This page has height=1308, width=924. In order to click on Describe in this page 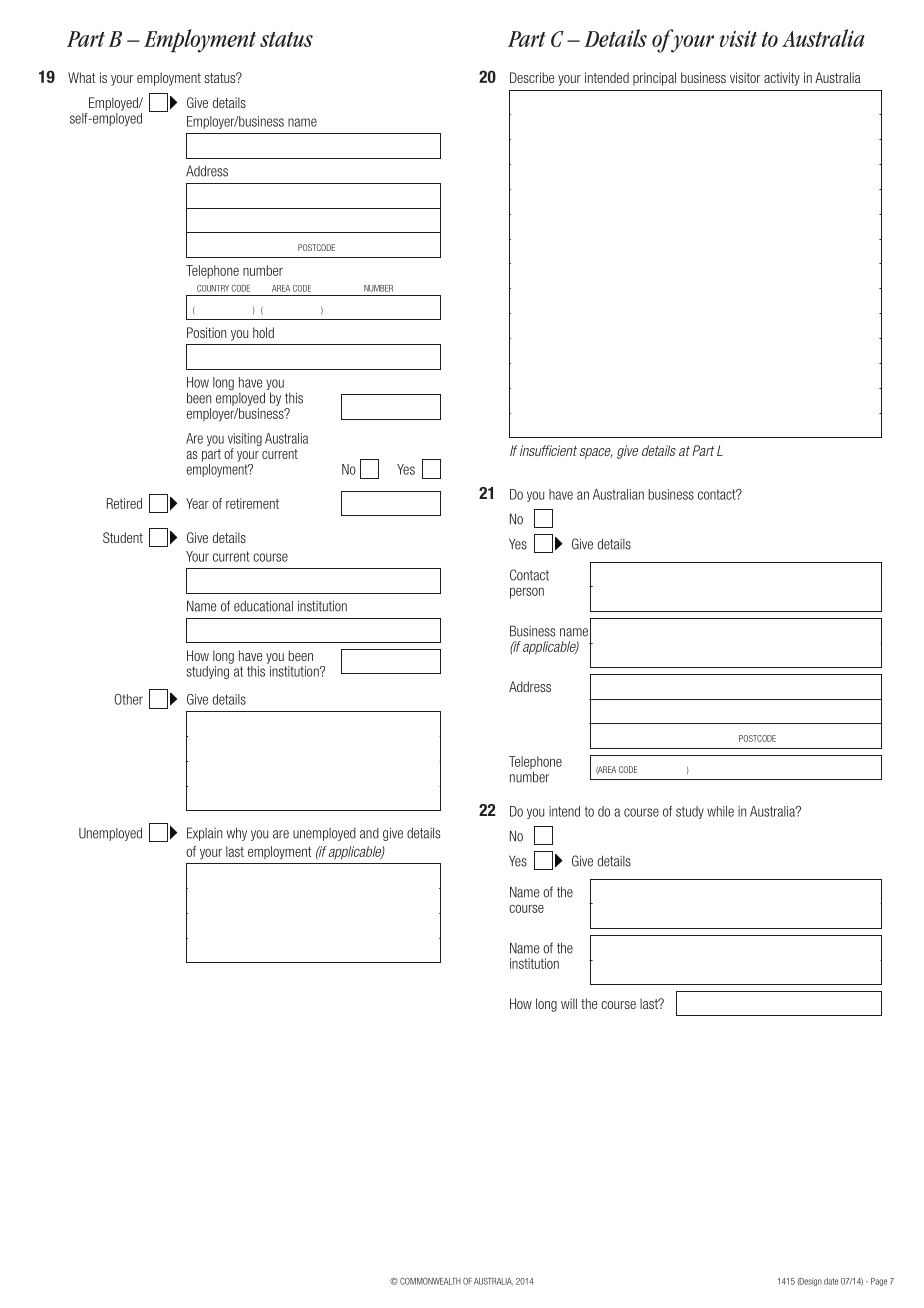, I will do `click(532, 77)`.
